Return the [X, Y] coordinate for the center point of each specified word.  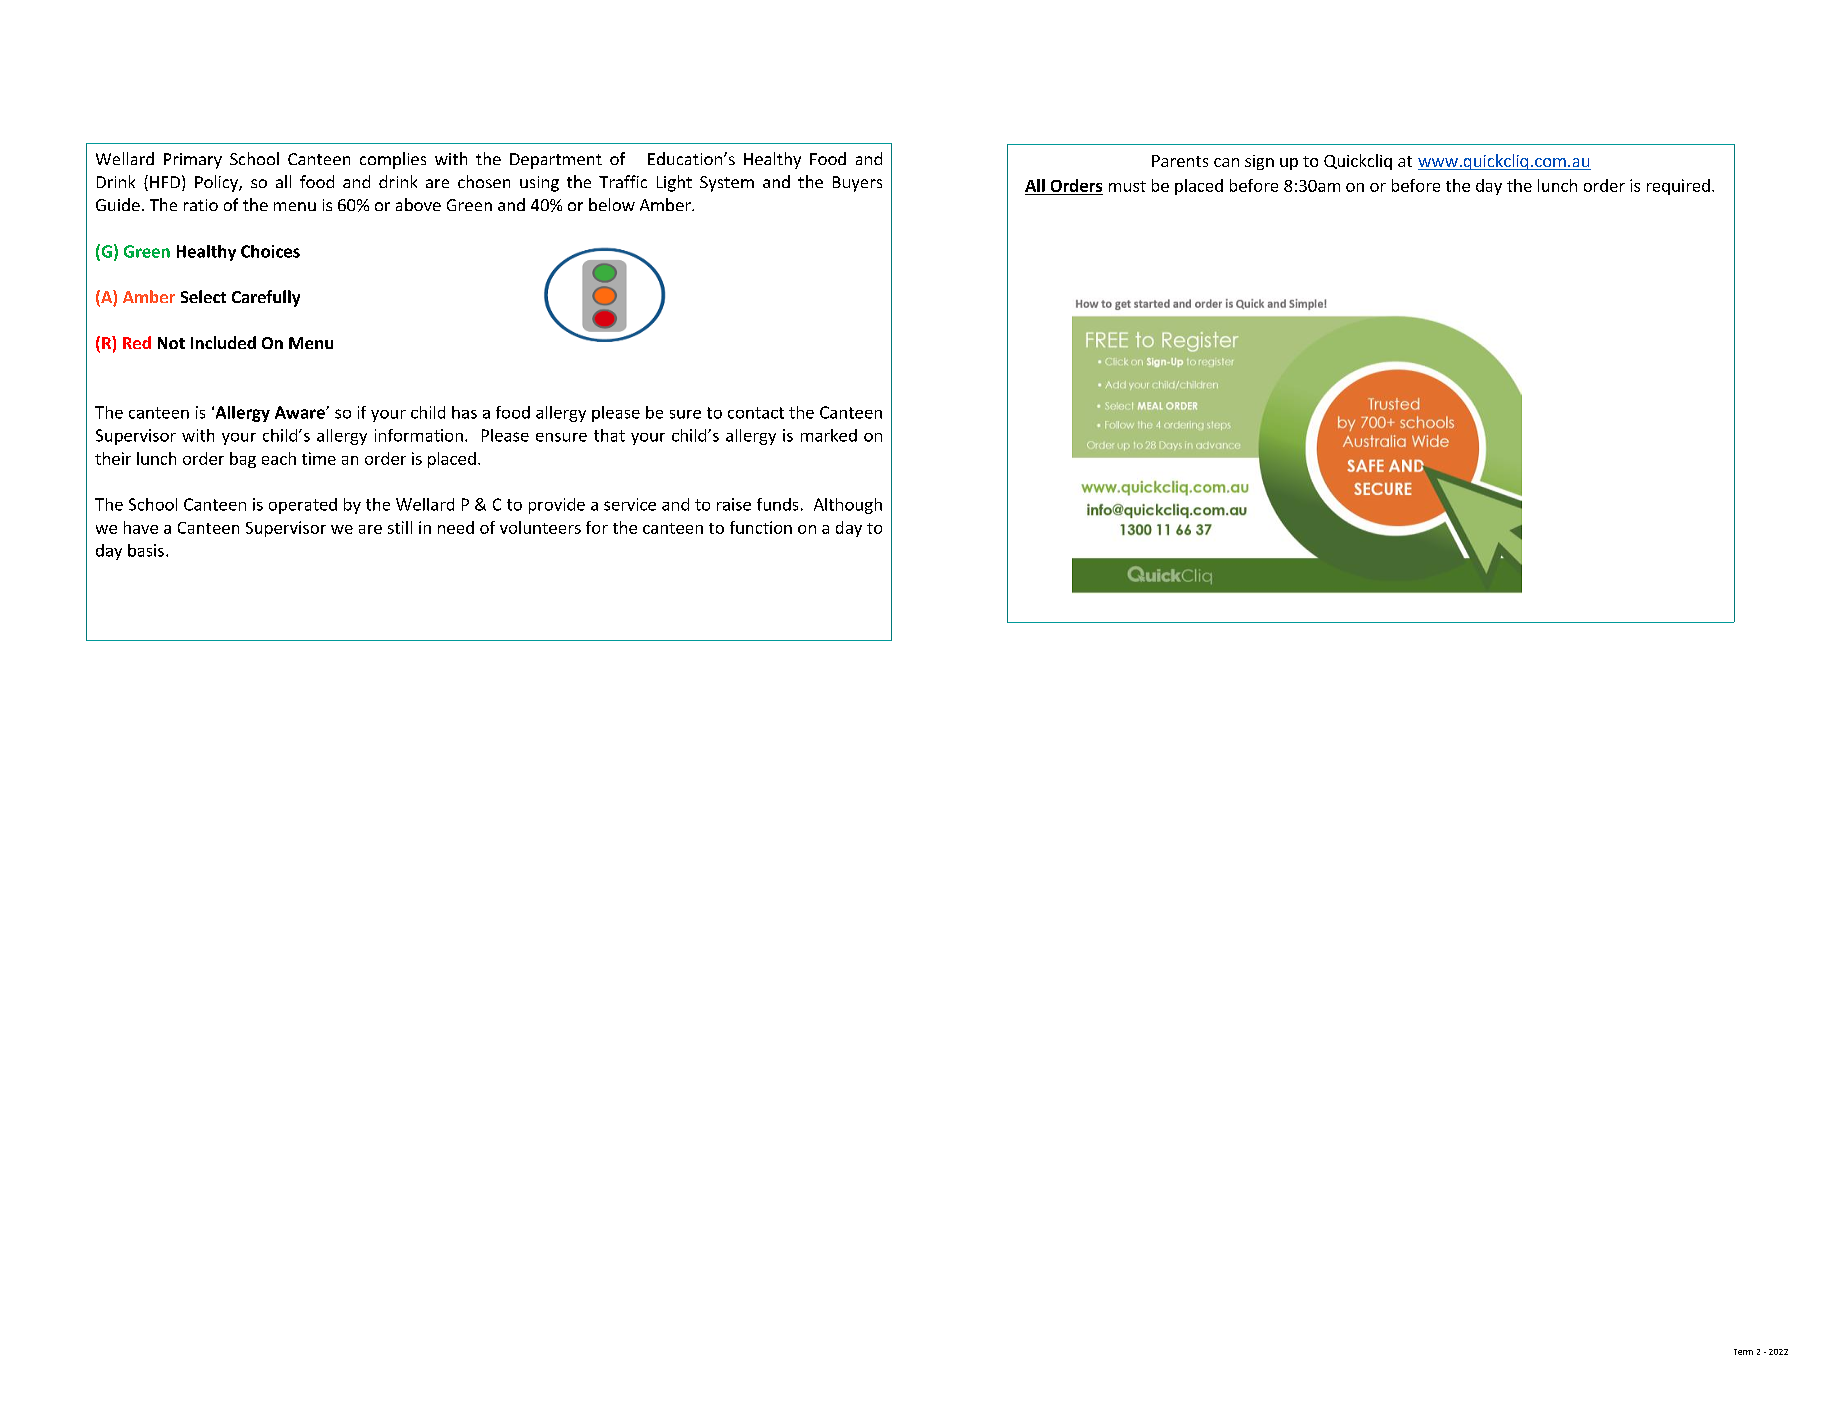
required [1678, 187]
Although [848, 506]
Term [1743, 1352]
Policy [217, 183]
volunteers [540, 527]
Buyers [857, 184]
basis [146, 550]
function [761, 527]
